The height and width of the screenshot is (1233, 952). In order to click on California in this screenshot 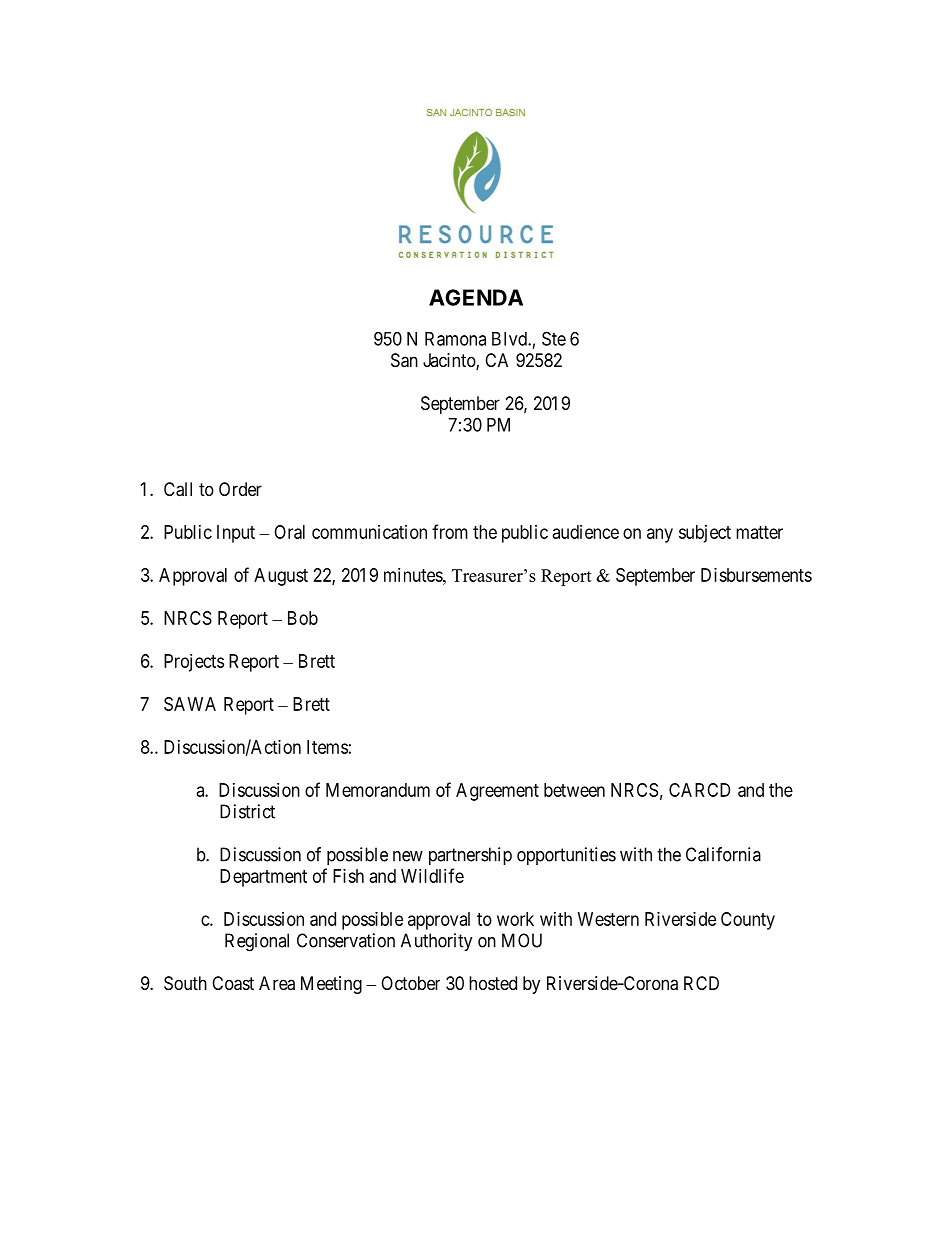, I will do `click(723, 854)`.
